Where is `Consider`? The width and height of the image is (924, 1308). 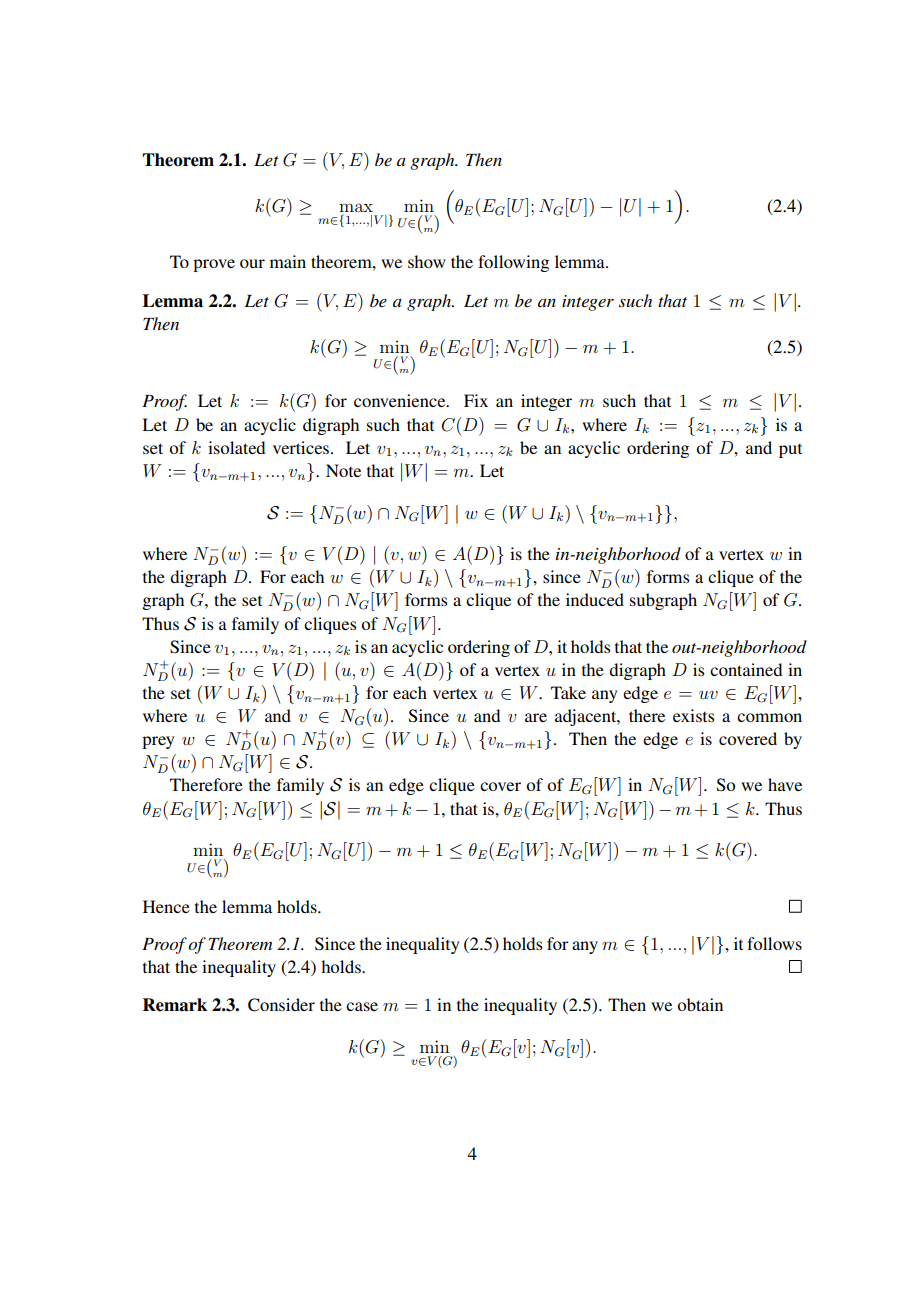 Consider is located at coordinates (281, 1005).
